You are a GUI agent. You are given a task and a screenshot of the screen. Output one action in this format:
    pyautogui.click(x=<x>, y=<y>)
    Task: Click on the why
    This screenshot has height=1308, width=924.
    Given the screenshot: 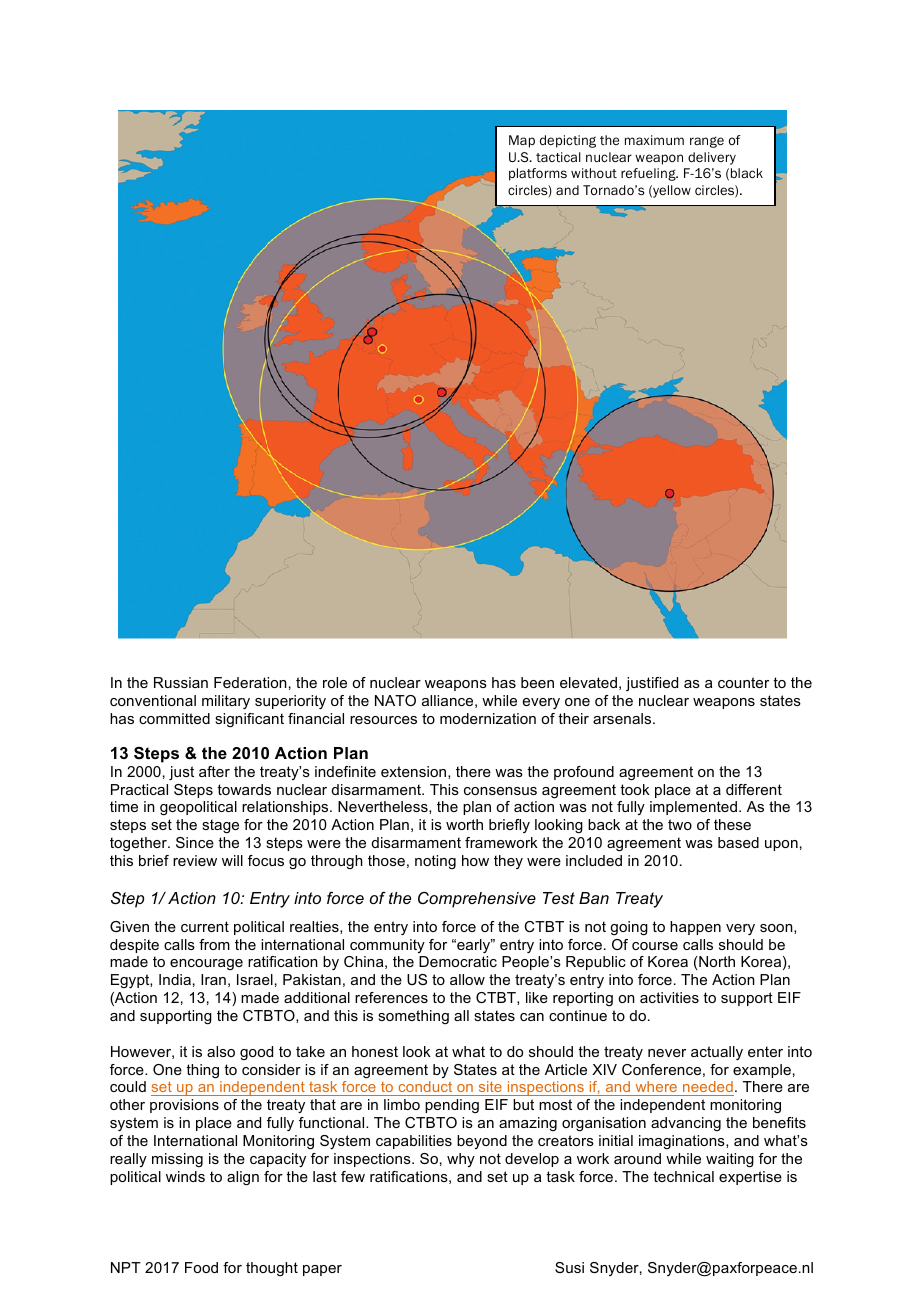 What is the action you would take?
    pyautogui.click(x=461, y=1160)
